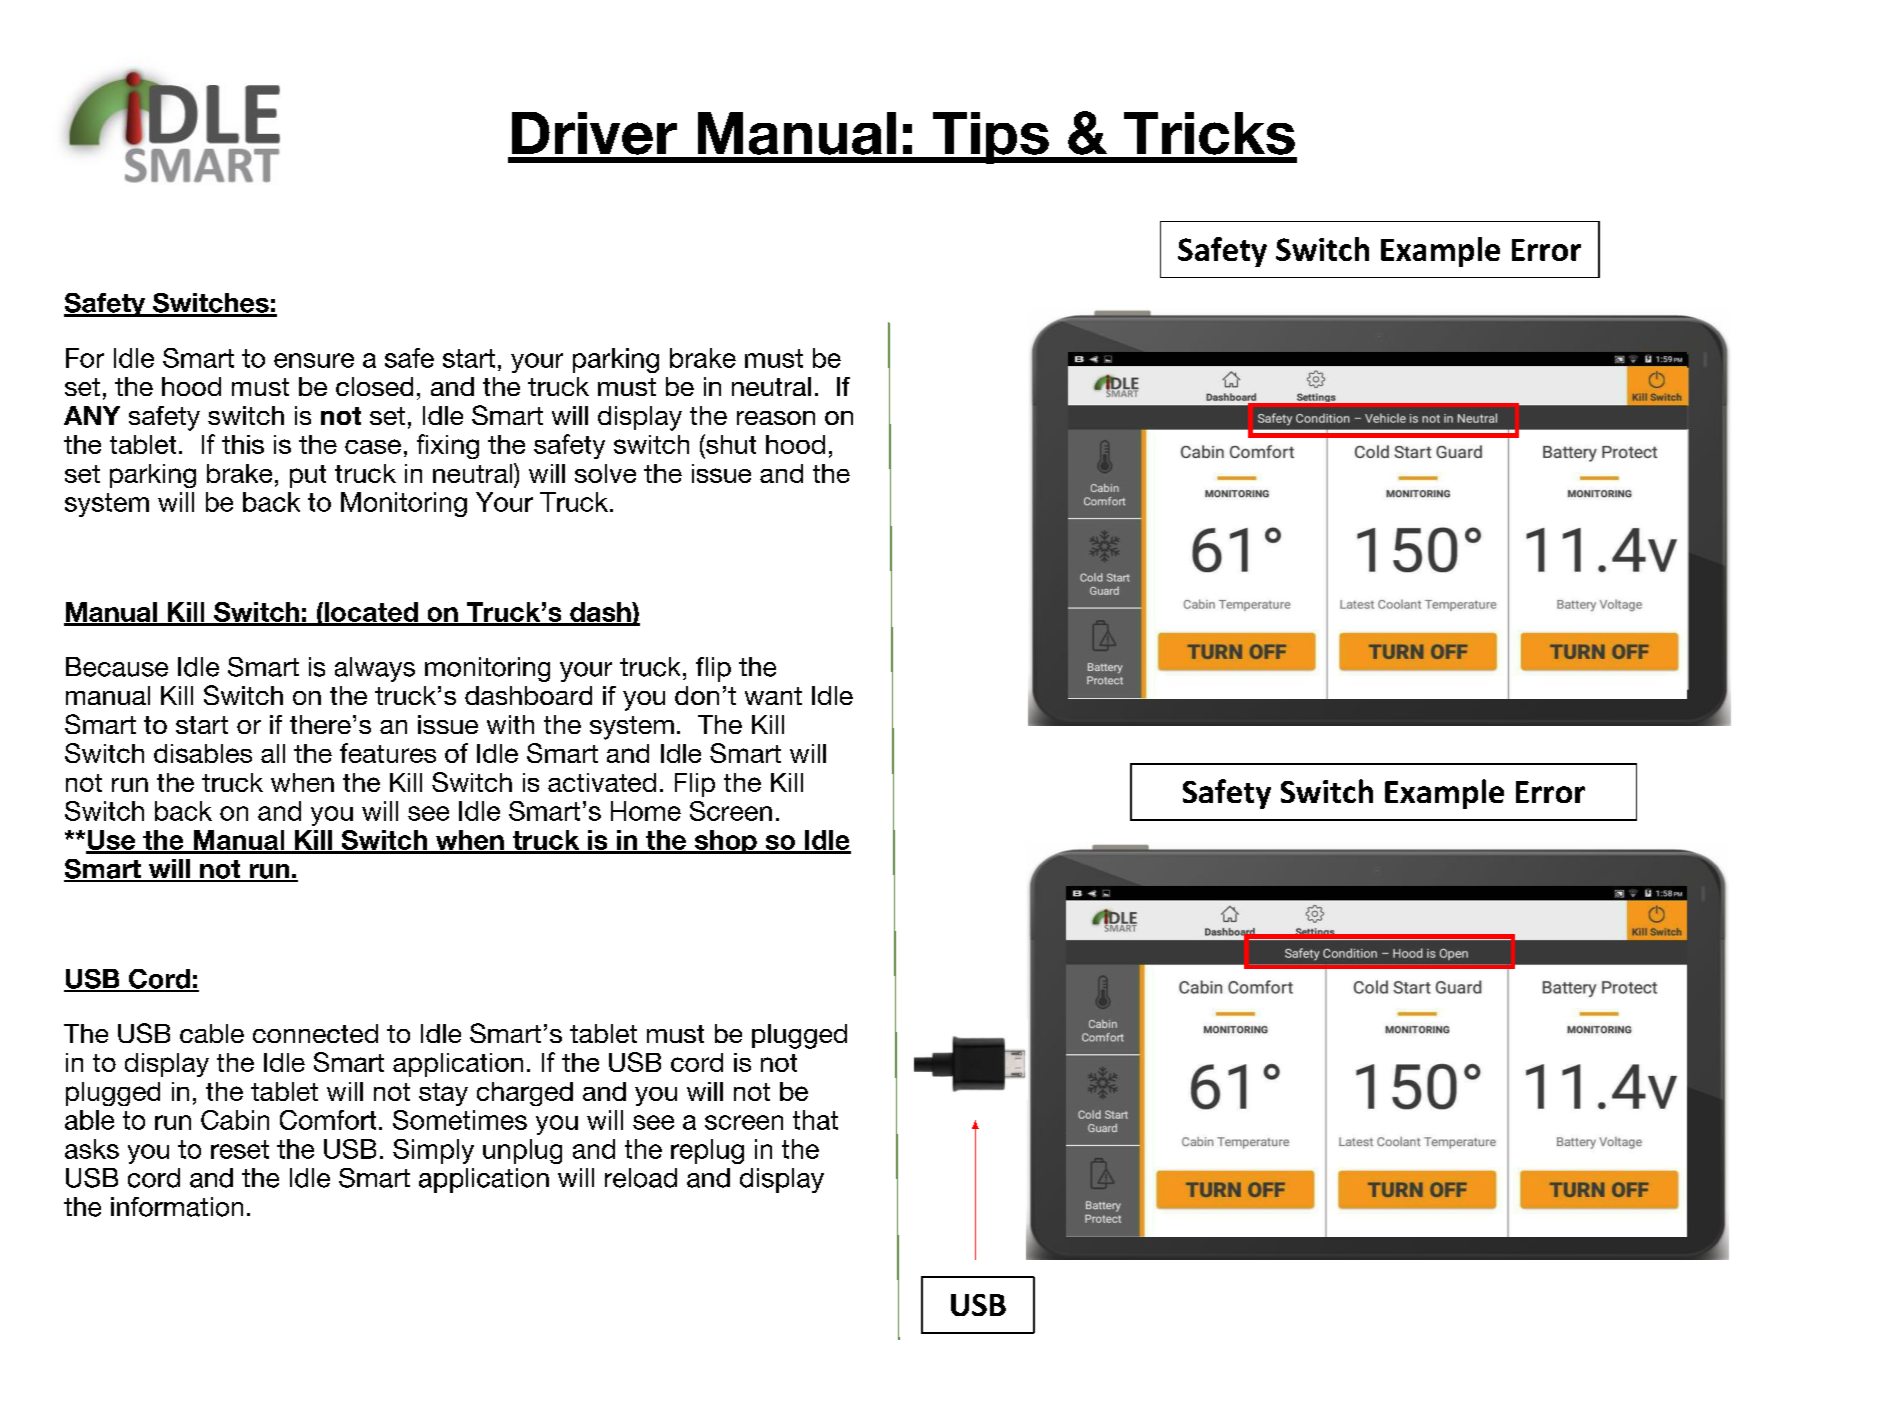  I want to click on want, so click(773, 696).
